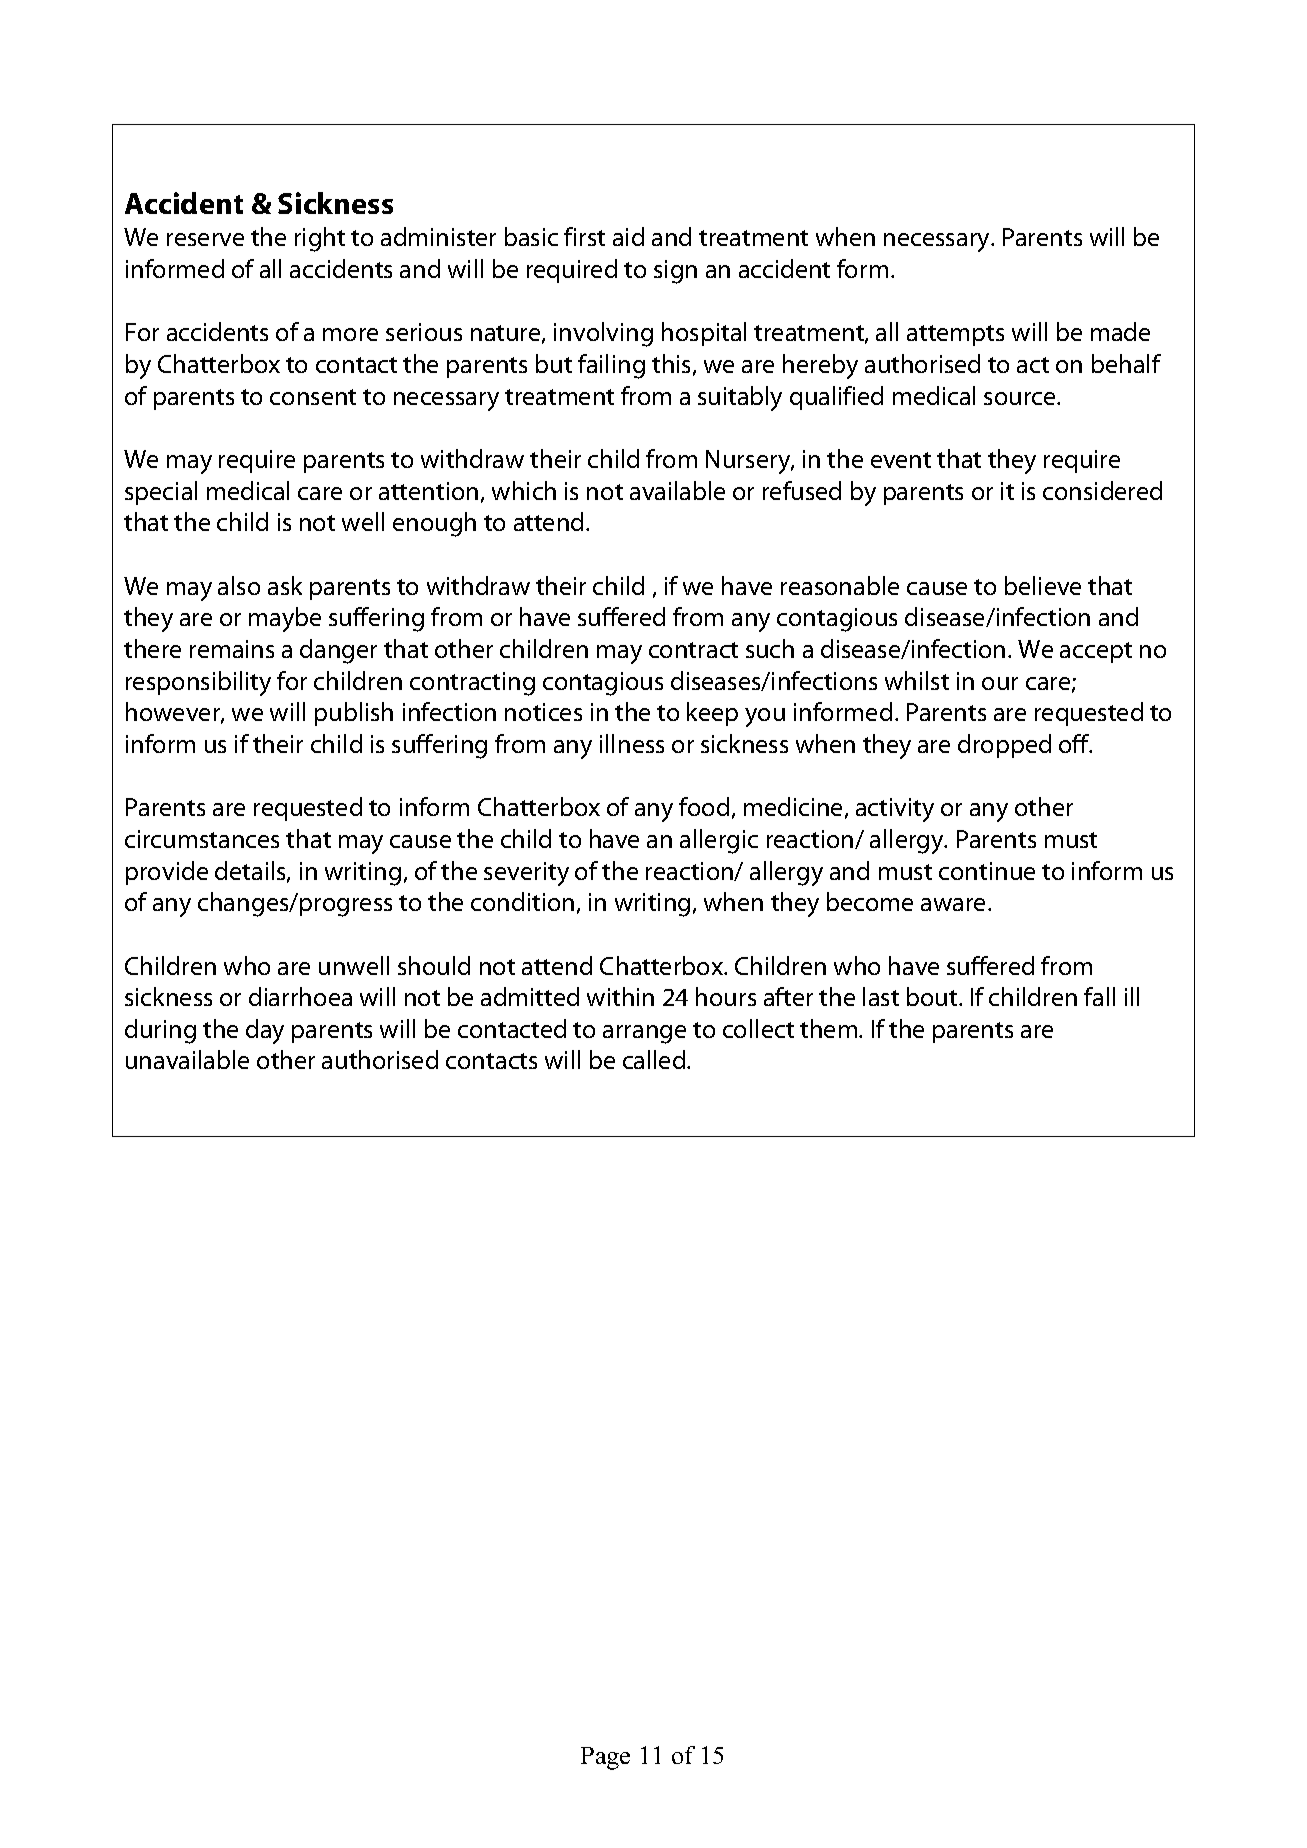 This screenshot has width=1307, height=1848. What do you see at coordinates (320, 239) in the screenshot?
I see `right` at bounding box center [320, 239].
